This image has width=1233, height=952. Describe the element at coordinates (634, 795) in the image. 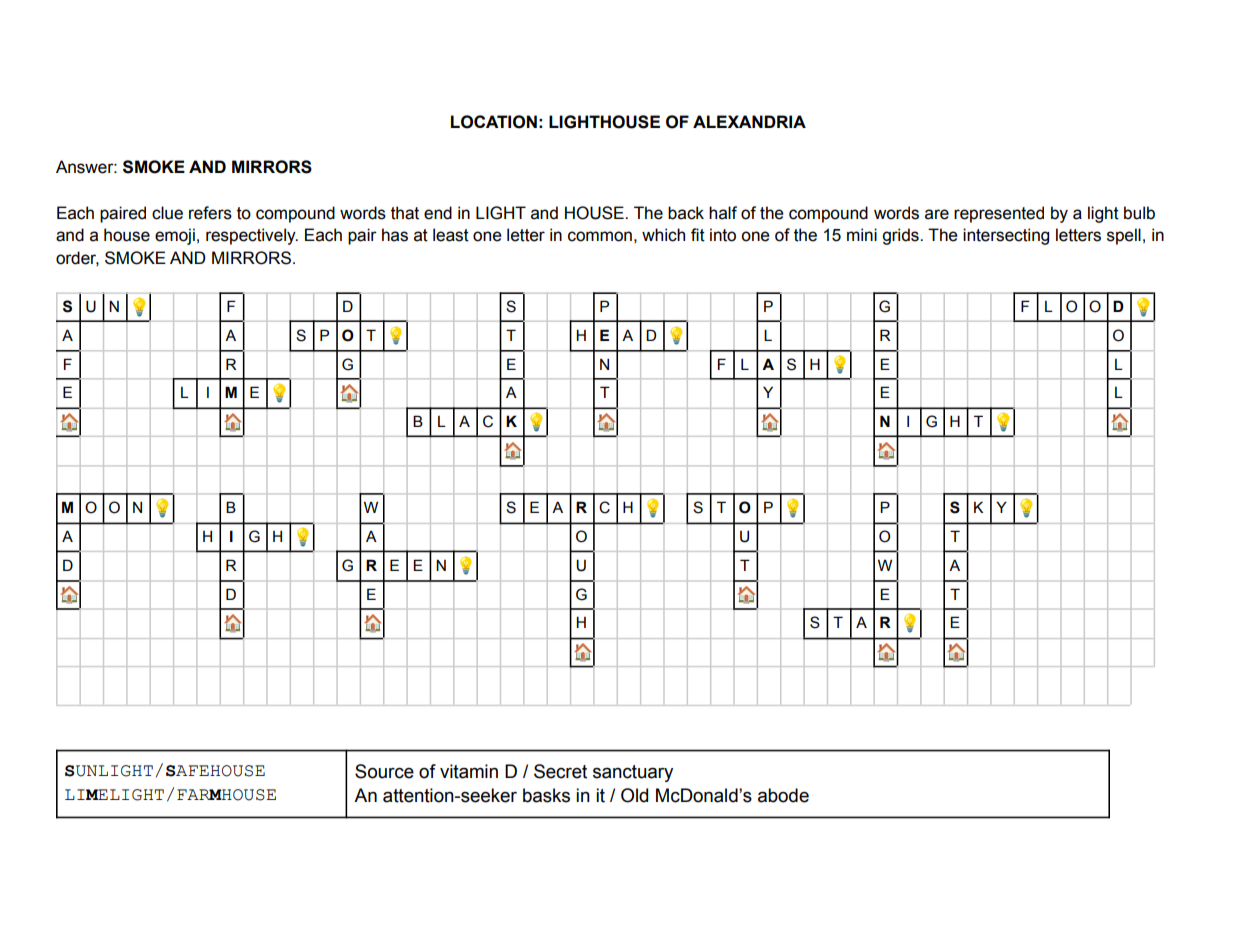

I see `Old` at that location.
